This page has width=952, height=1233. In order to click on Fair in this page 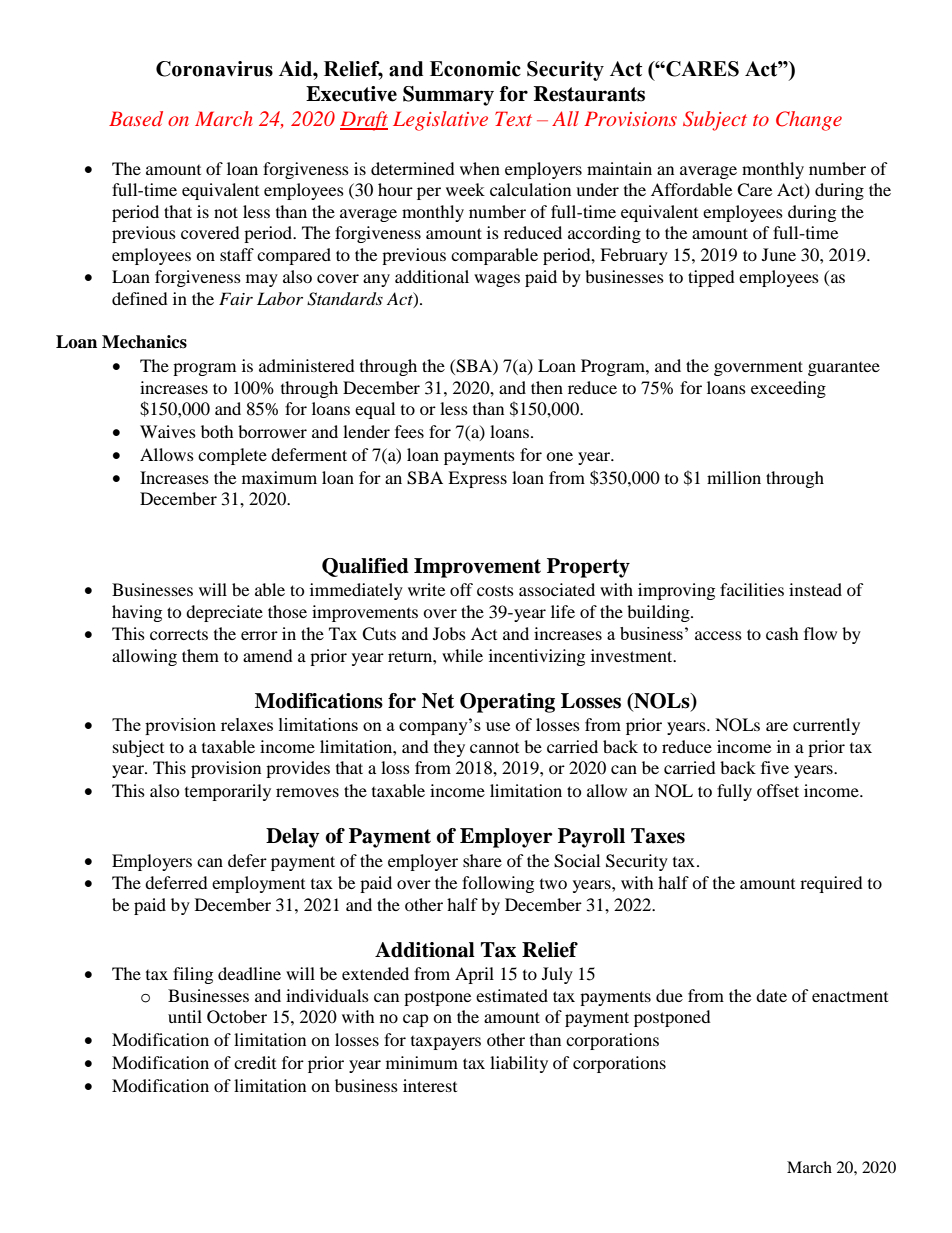, I will do `click(236, 298)`.
